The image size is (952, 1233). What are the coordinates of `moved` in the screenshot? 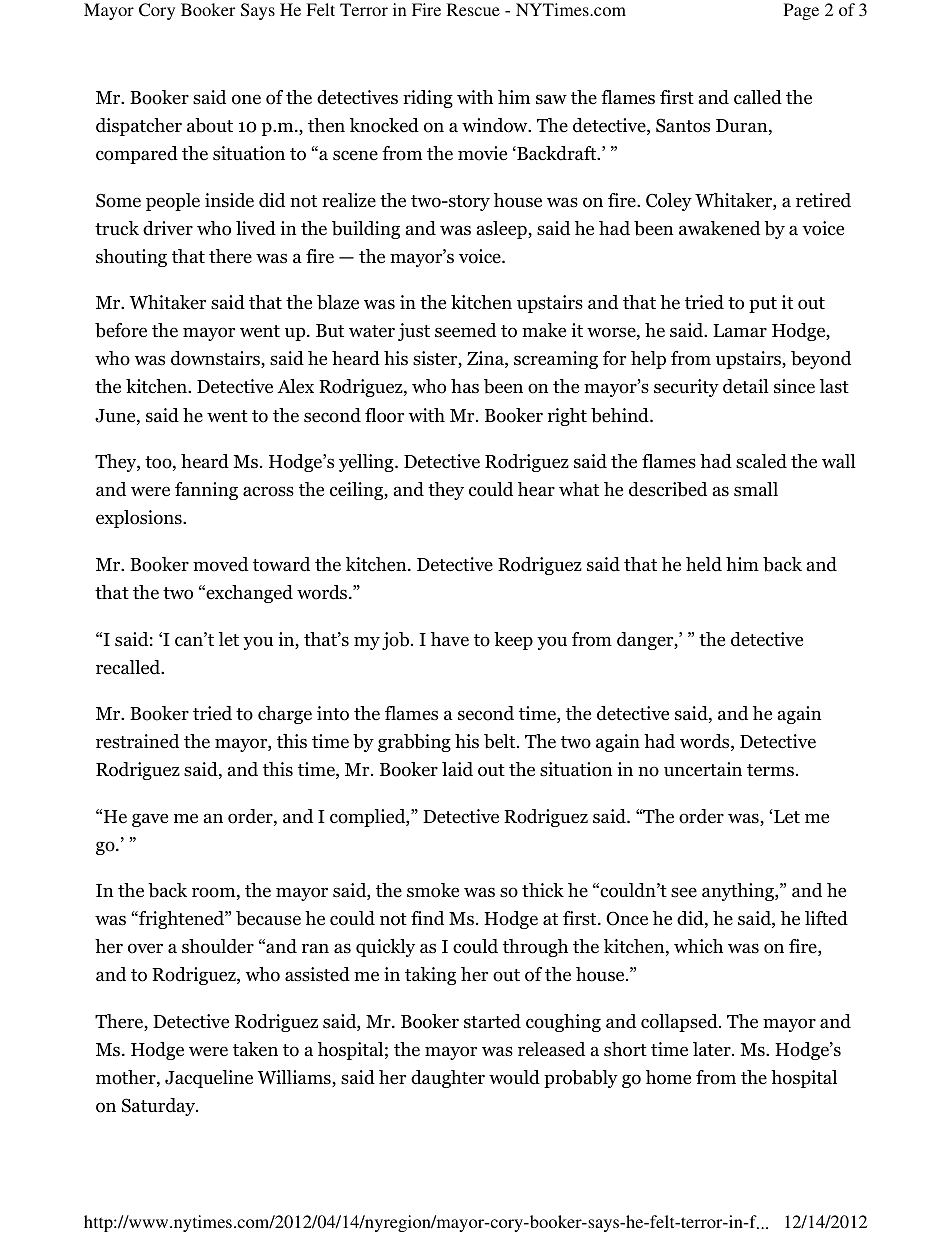 It's located at (220, 564).
